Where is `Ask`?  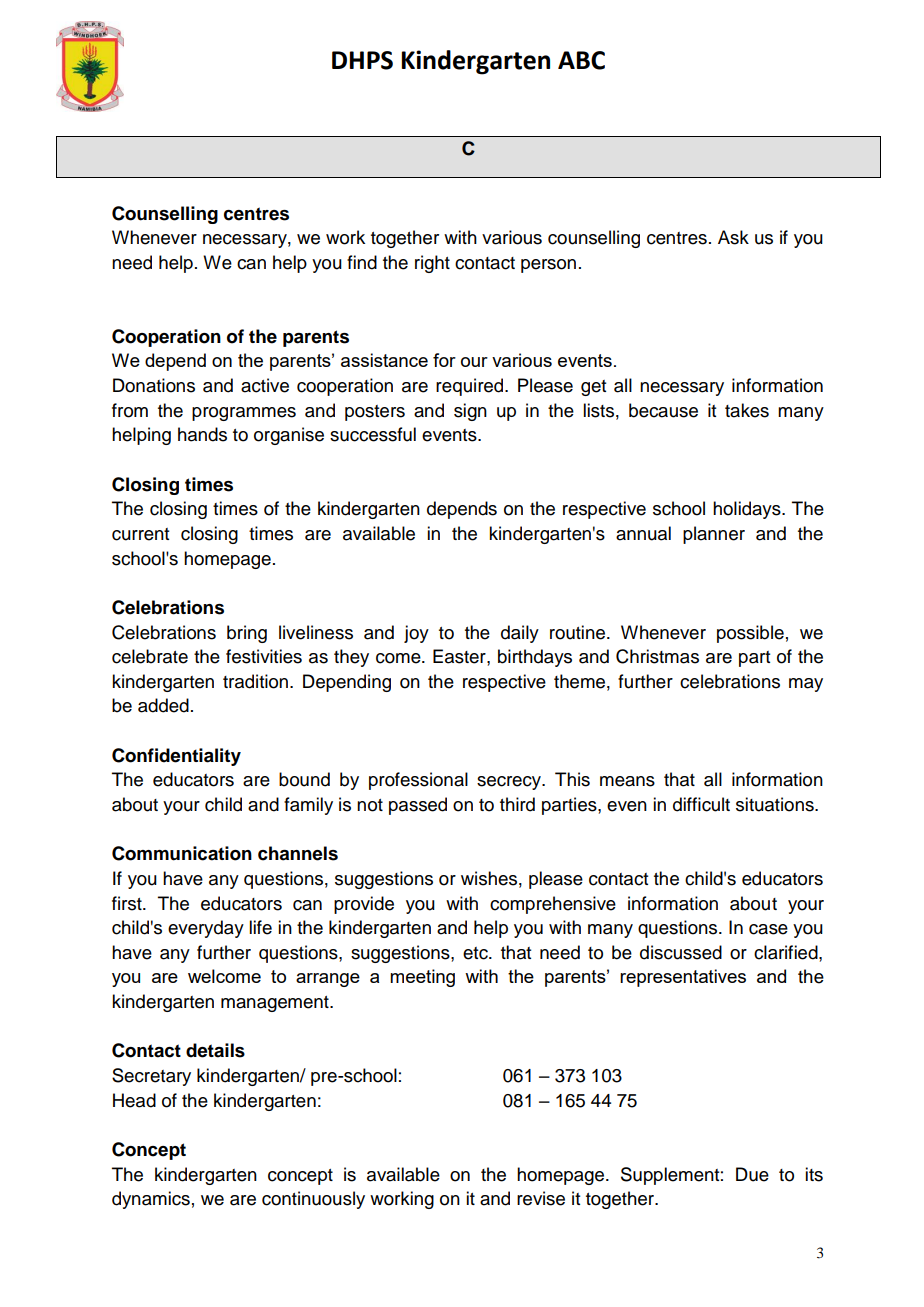
Ask is located at coordinates (733, 237).
